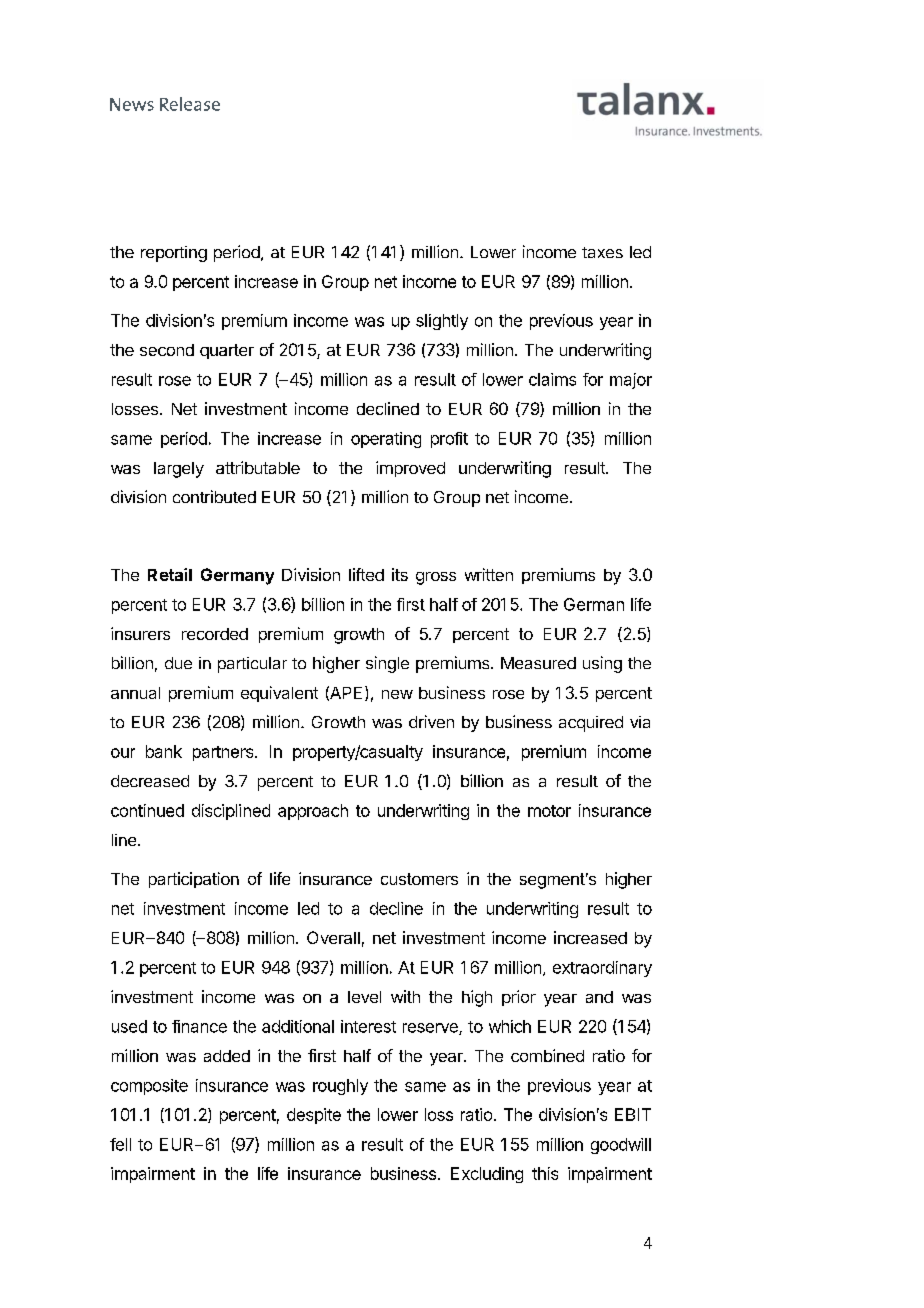 The image size is (924, 1308). What do you see at coordinates (591, 724) in the screenshot?
I see `acquired` at bounding box center [591, 724].
